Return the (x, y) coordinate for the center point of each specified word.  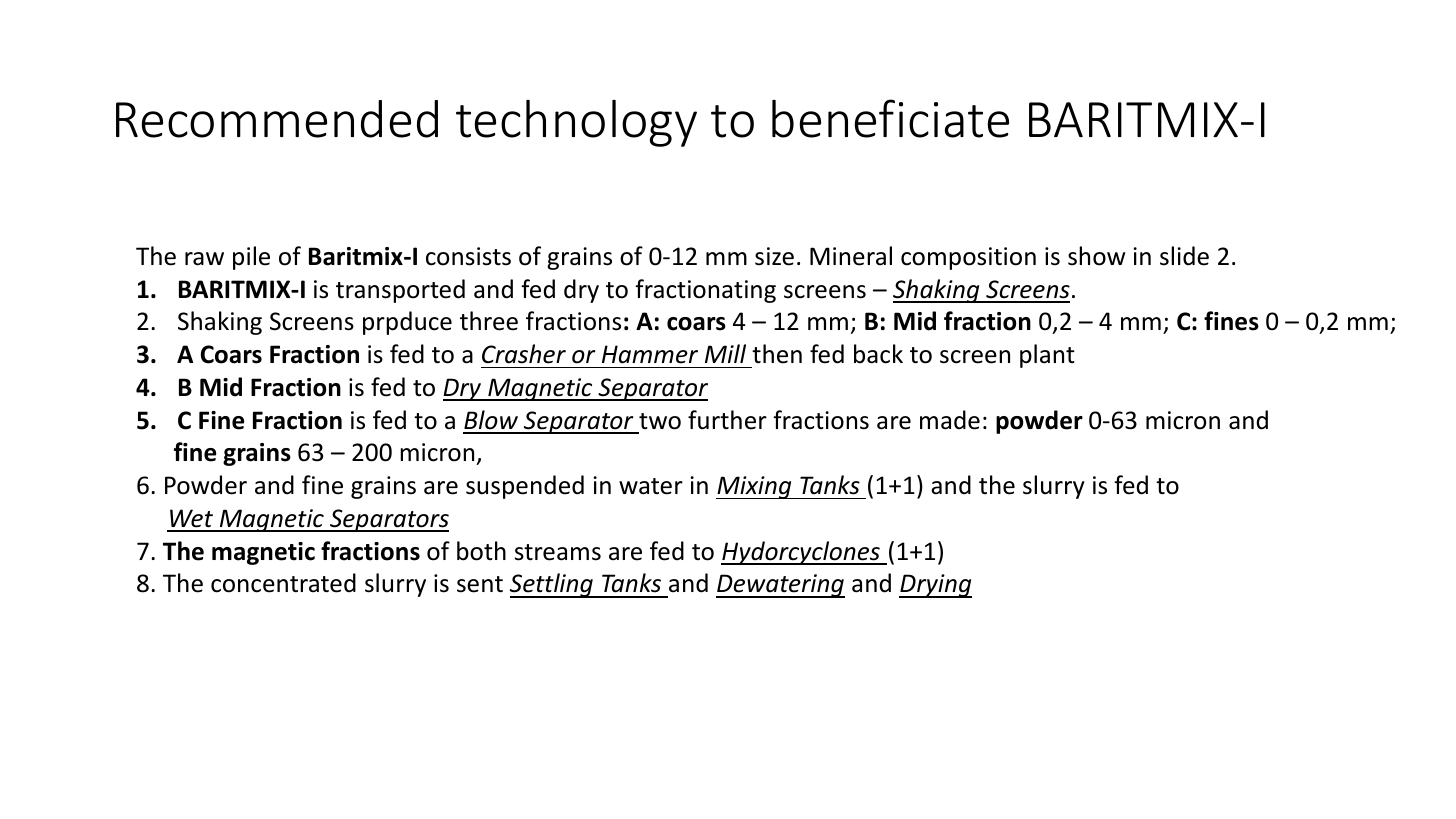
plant (1047, 356)
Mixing (755, 487)
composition (968, 258)
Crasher (524, 354)
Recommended (277, 119)
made (950, 420)
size (774, 256)
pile (251, 258)
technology (576, 123)
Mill (725, 353)
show (1096, 256)
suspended (525, 487)
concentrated (283, 583)
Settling (552, 585)
